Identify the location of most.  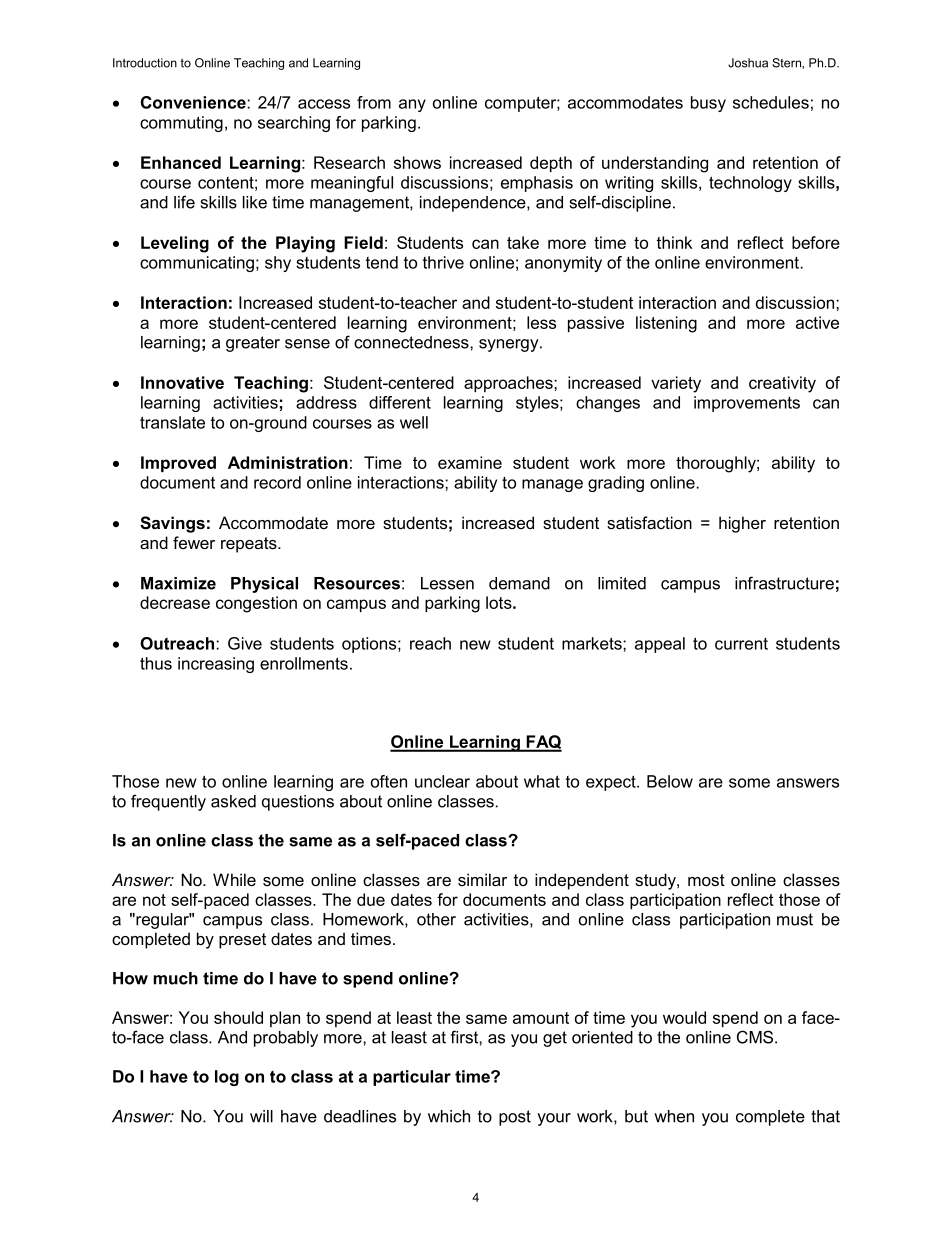
(706, 880).
